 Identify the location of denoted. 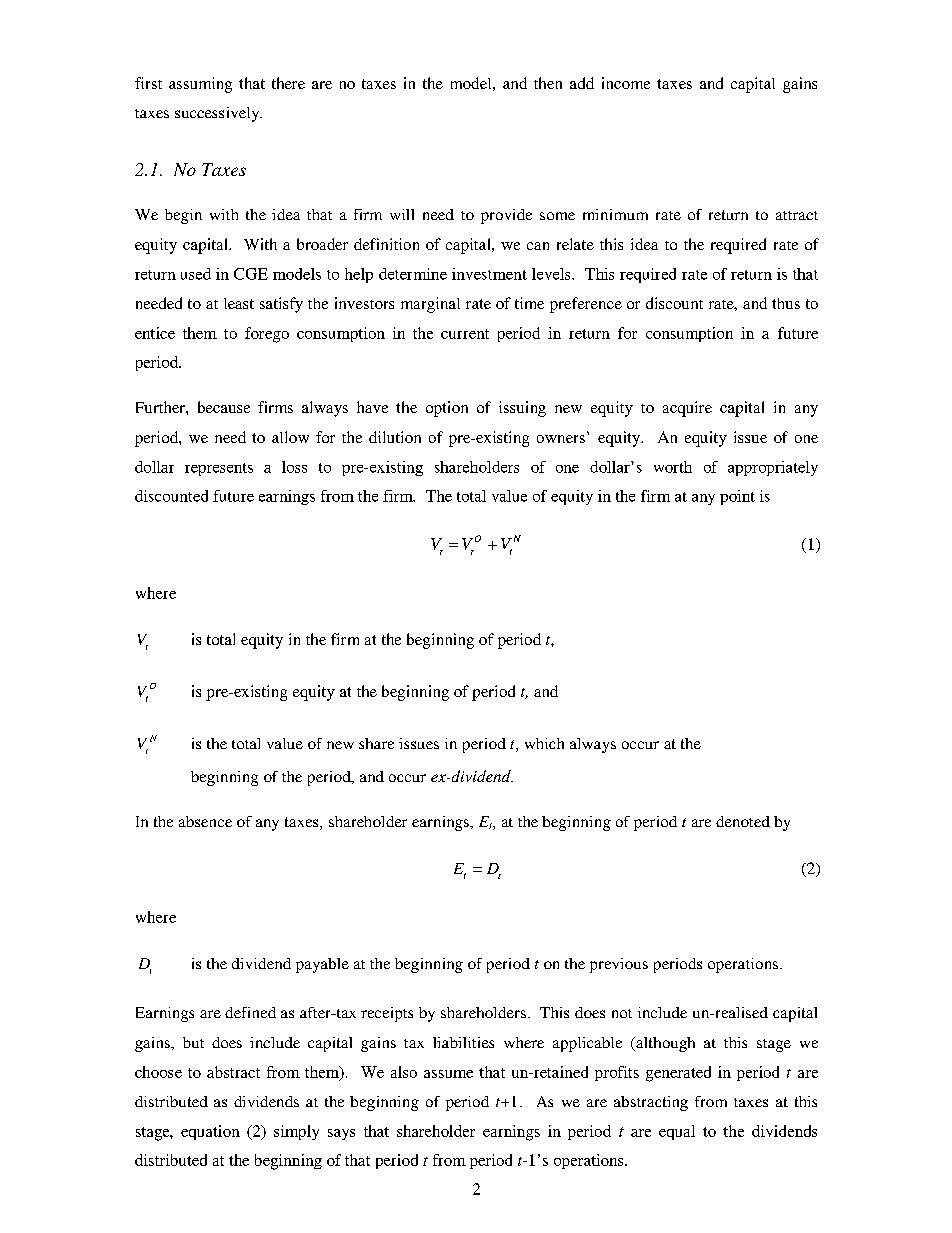
(743, 821).
